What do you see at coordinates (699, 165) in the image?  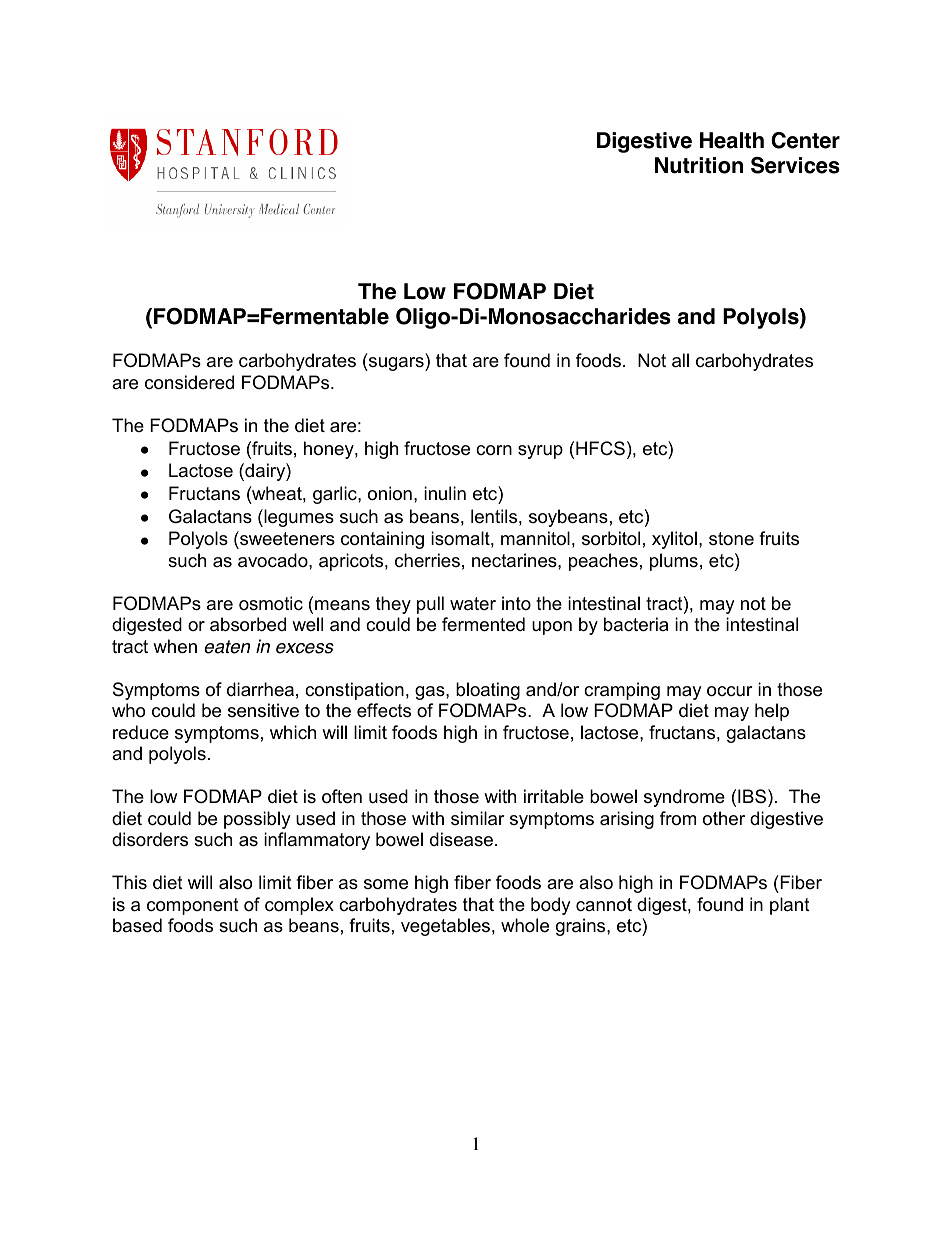 I see `Nutrition` at bounding box center [699, 165].
